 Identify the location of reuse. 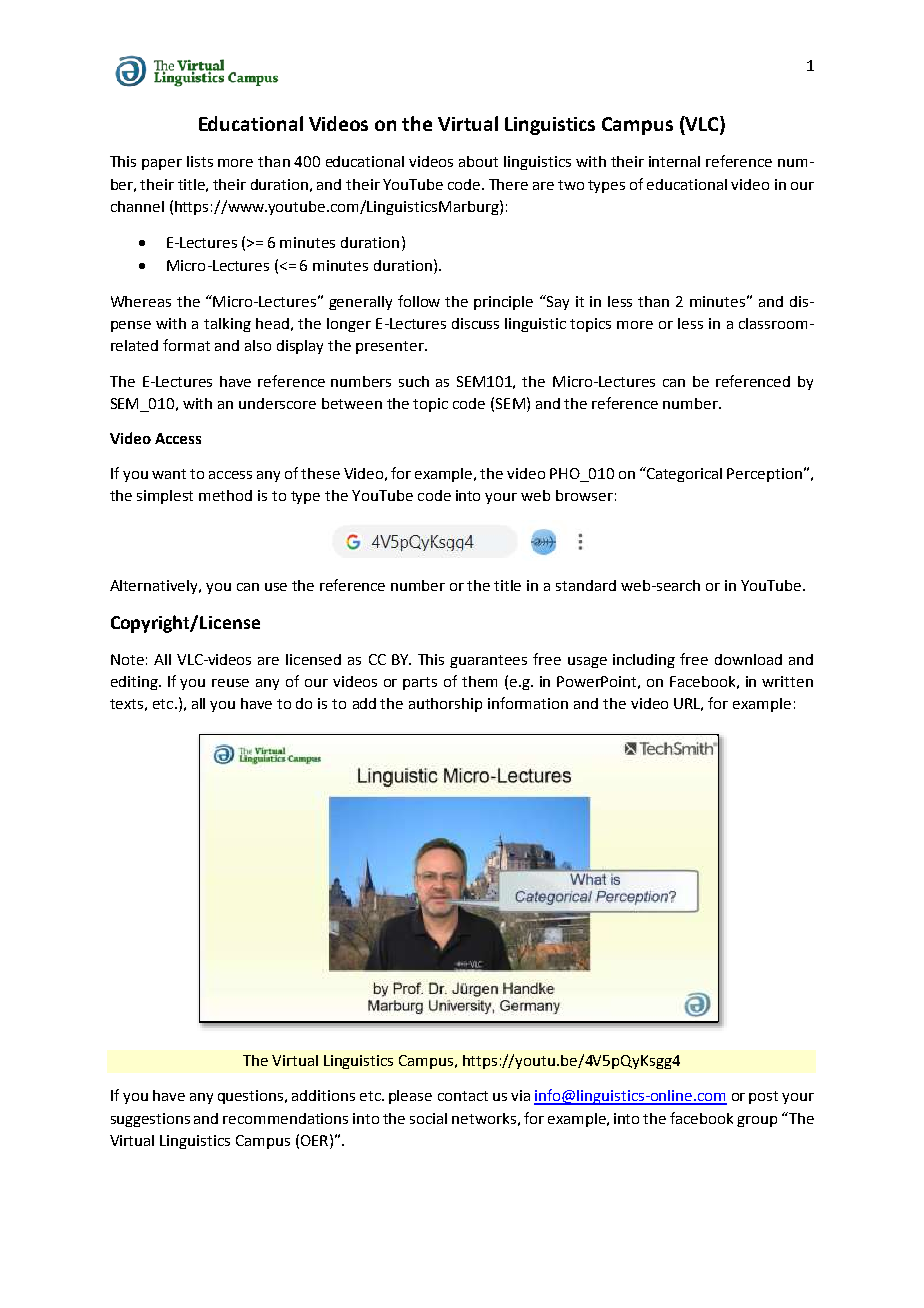
(230, 683).
